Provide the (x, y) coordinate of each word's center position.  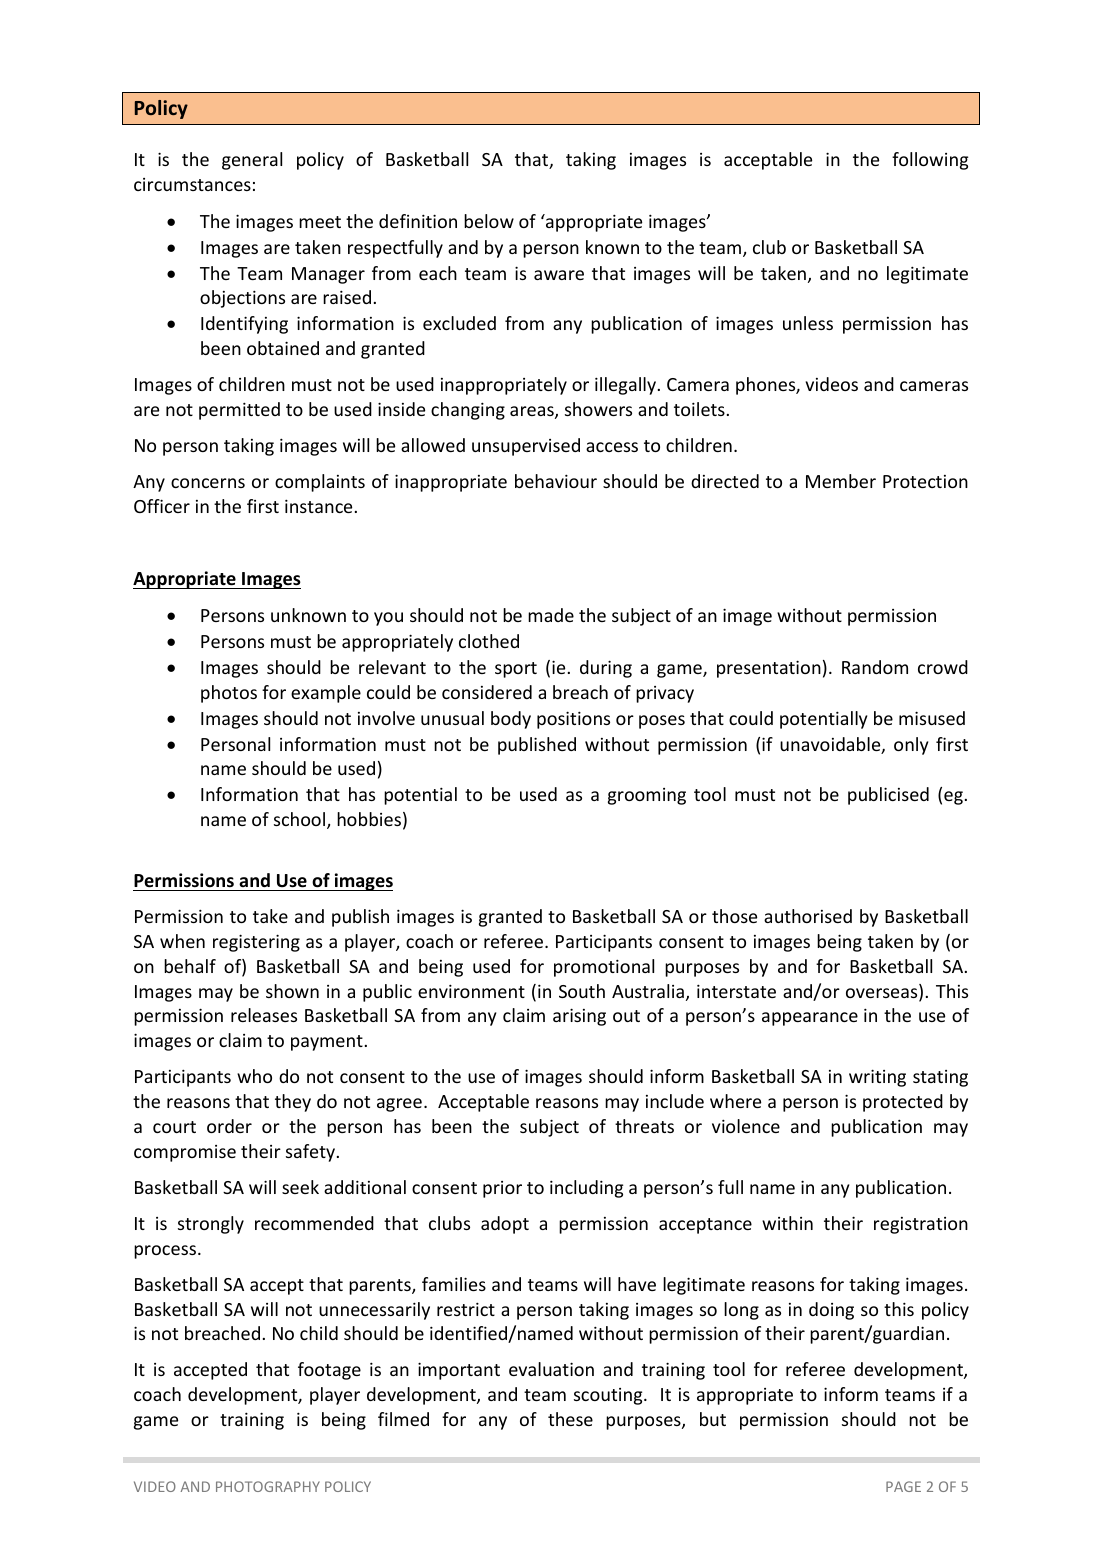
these (570, 1419)
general (252, 161)
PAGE (903, 1486)
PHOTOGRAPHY (268, 1486)
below (489, 221)
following (930, 161)
